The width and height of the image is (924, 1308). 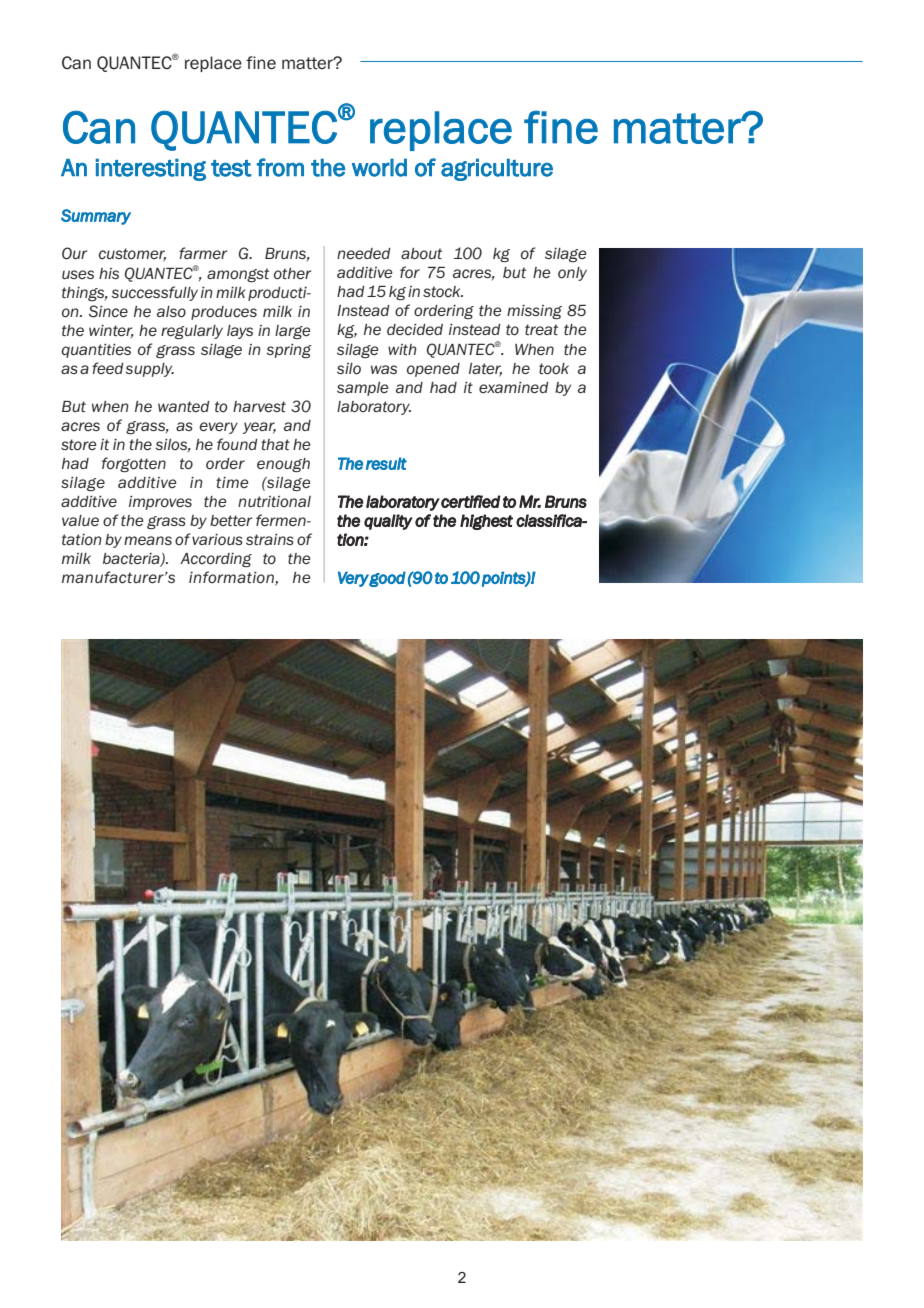 I want to click on customer, so click(x=132, y=255).
